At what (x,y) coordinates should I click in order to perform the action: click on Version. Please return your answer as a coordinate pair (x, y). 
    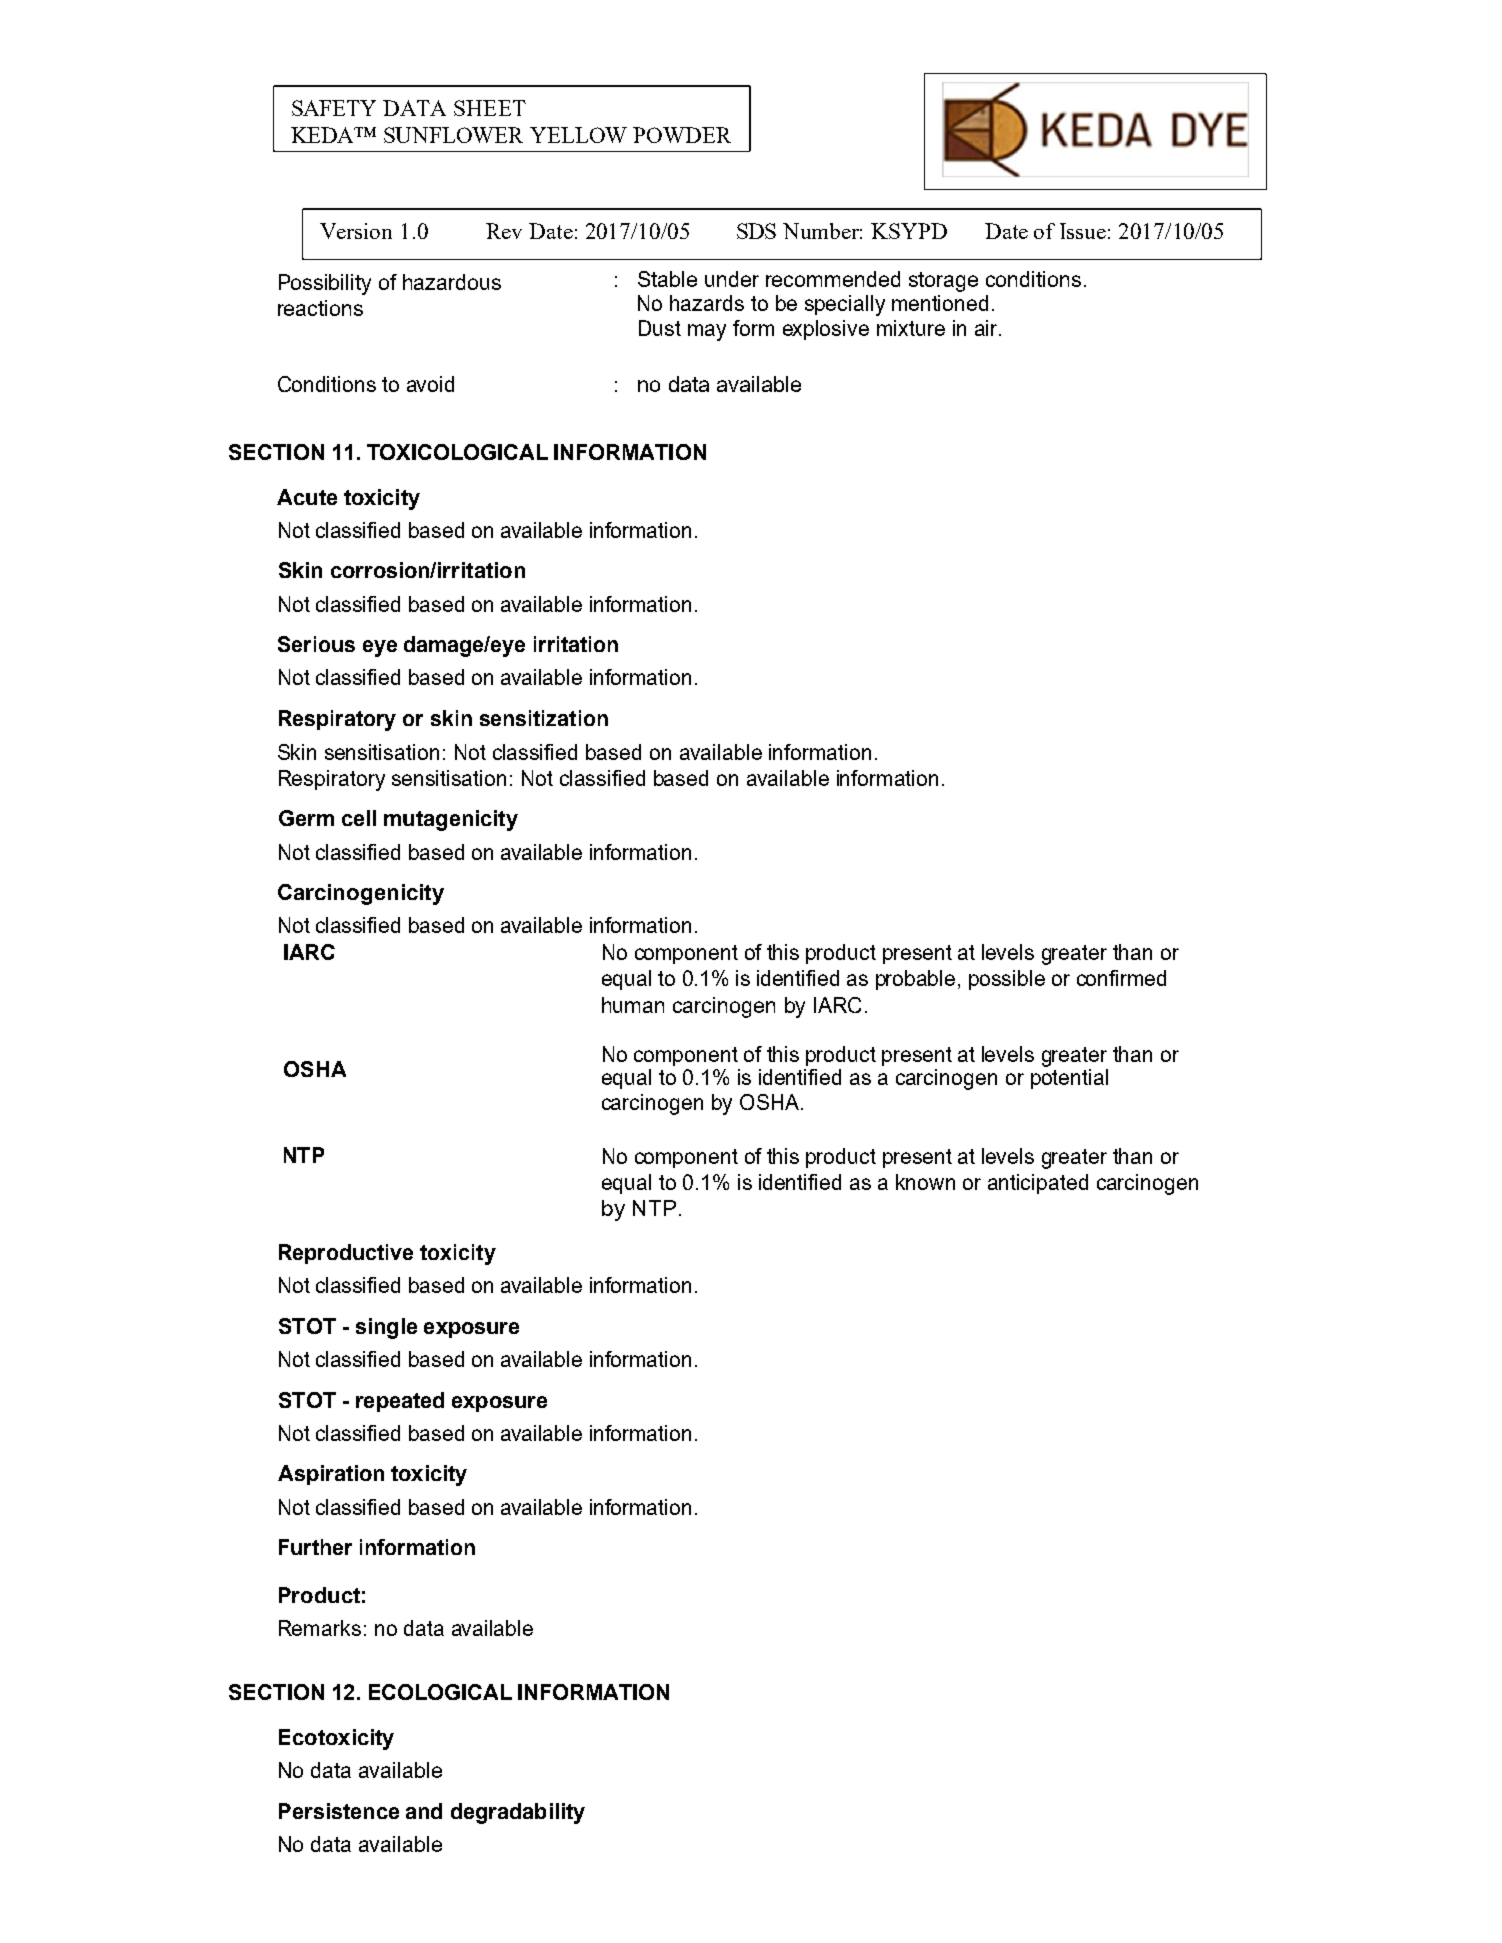
    Looking at the image, I should click on (356, 231).
